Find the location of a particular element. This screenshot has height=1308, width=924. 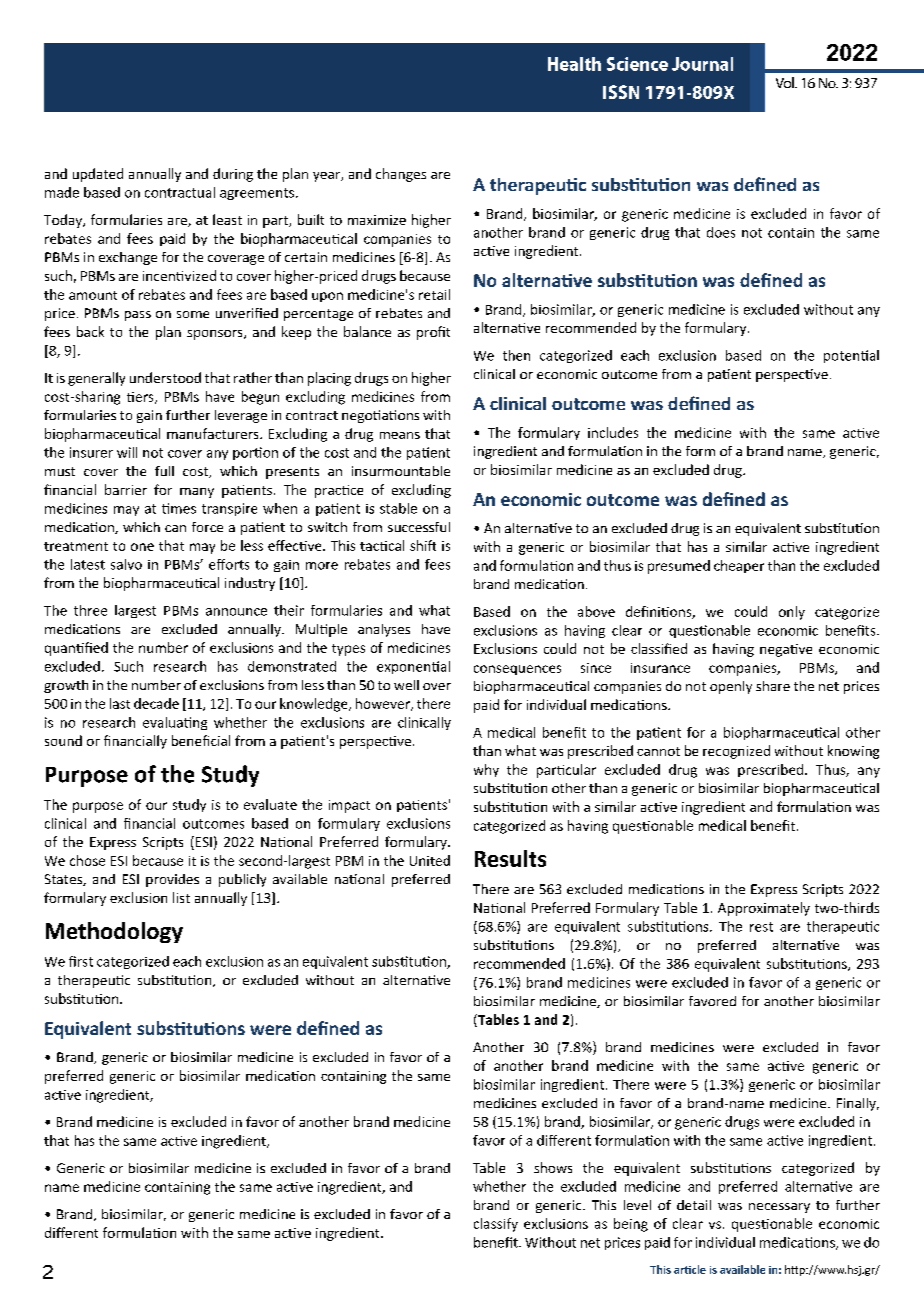

Vol is located at coordinates (786, 82).
